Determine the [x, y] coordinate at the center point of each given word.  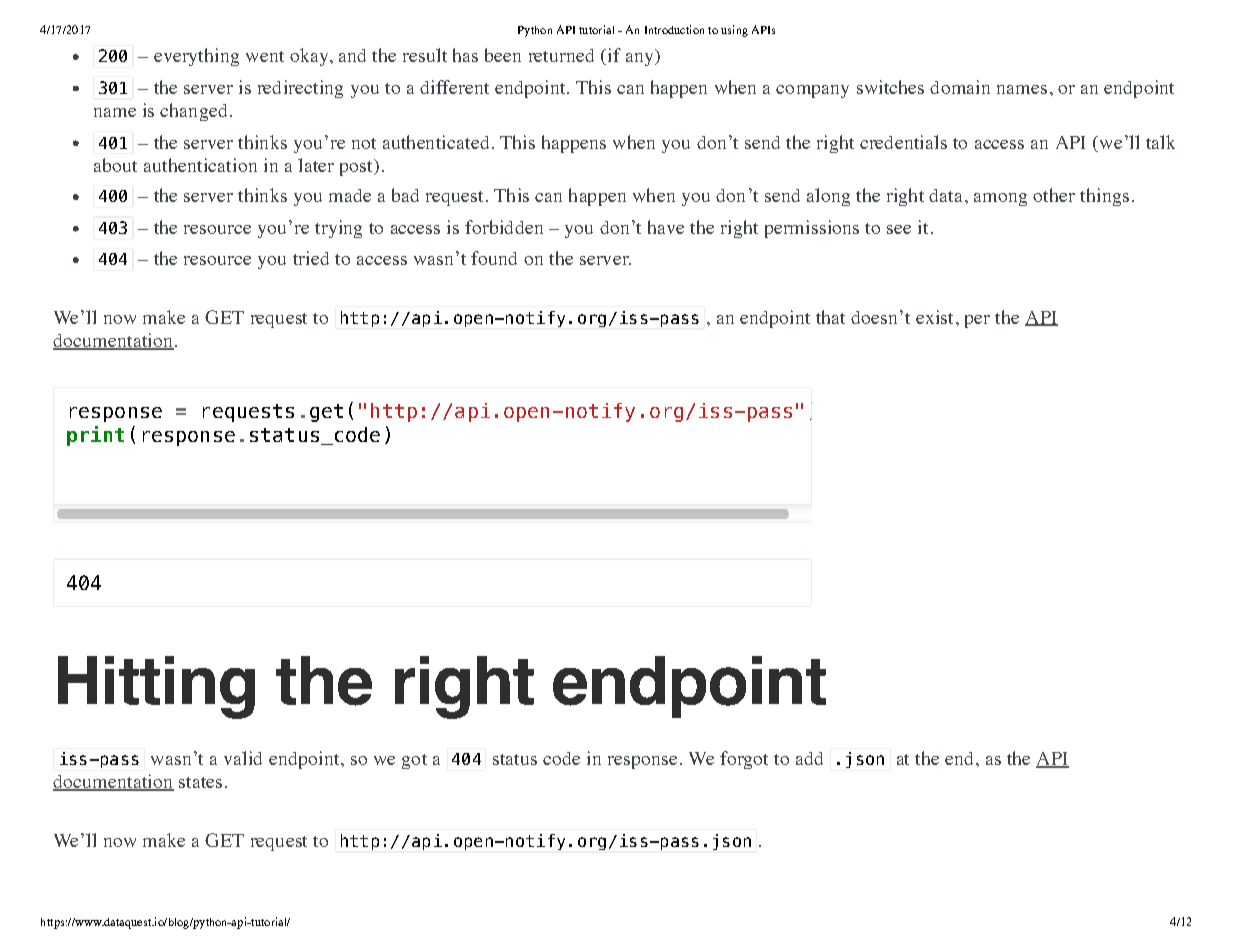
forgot [744, 760]
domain [960, 87]
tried [311, 258]
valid [243, 758]
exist [934, 317]
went [265, 56]
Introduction [674, 29]
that [830, 317]
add [809, 758]
